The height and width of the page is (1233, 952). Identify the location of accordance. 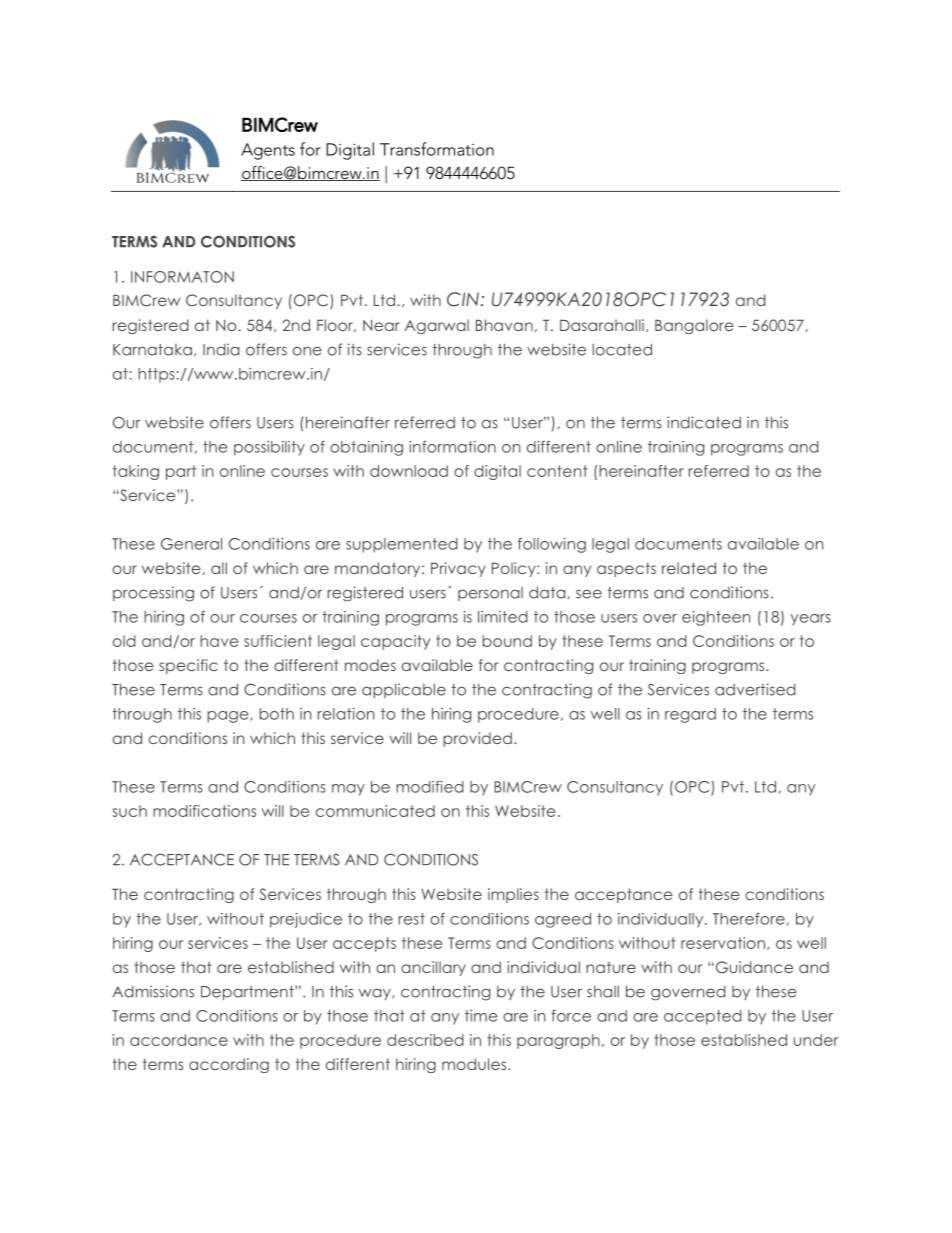
(179, 1040).
